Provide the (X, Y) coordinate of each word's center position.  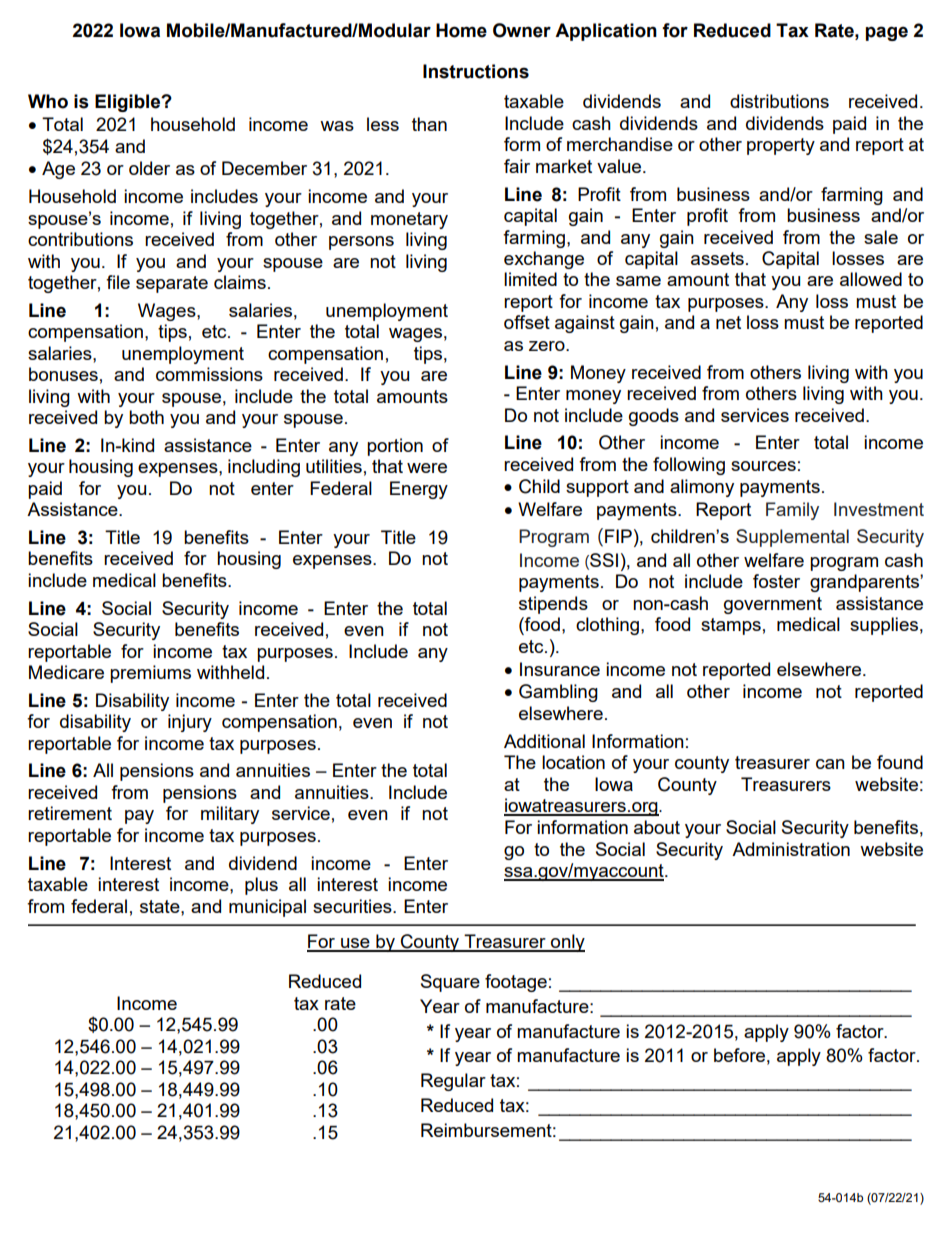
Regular (453, 1082)
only (567, 943)
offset (527, 322)
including (264, 468)
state (161, 906)
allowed (871, 279)
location (573, 762)
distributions (779, 101)
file (118, 282)
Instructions (476, 71)
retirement (70, 813)
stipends (553, 605)
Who (48, 101)
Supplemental (792, 538)
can (830, 764)
